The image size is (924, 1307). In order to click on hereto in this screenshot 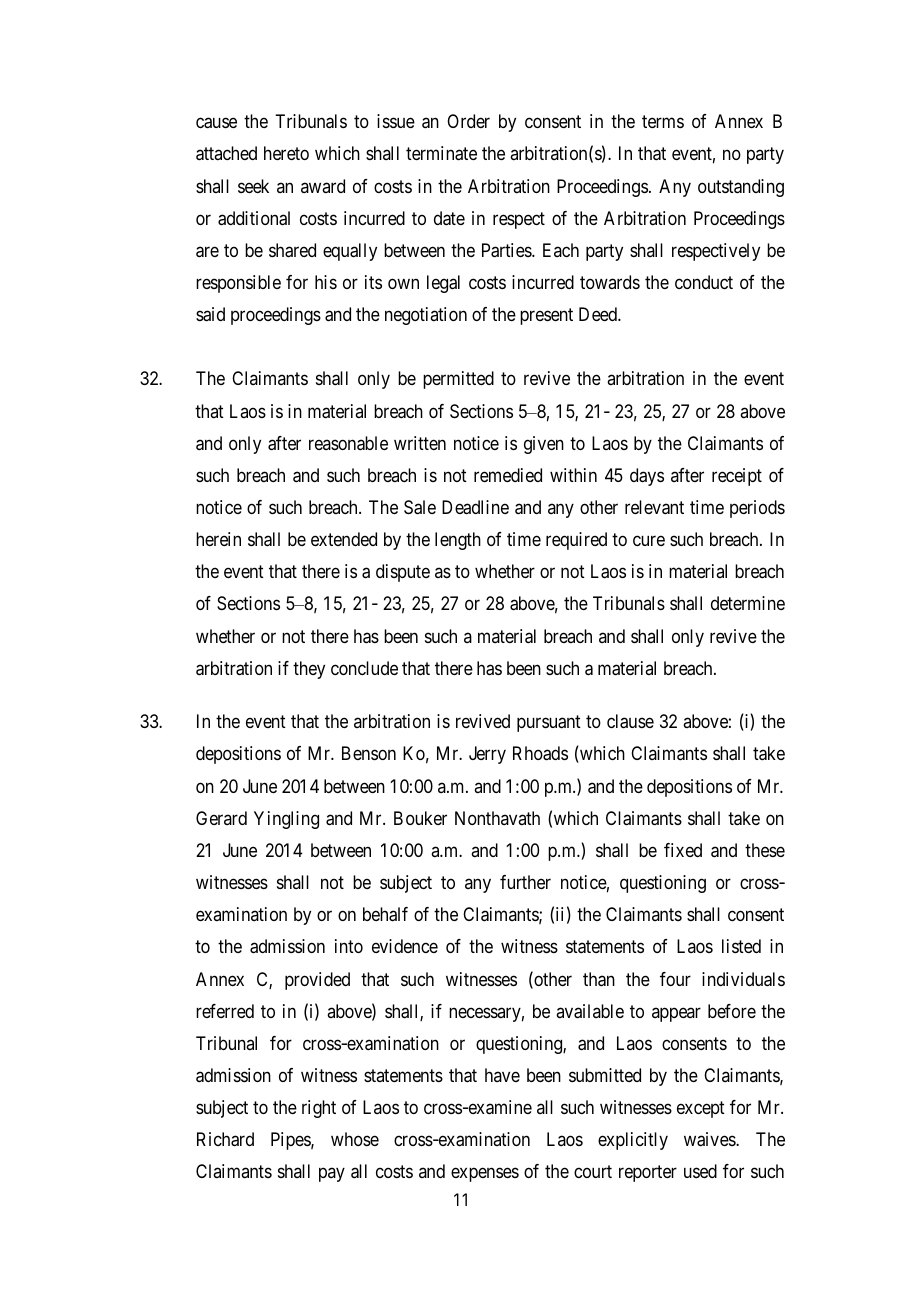, I will do `click(286, 153)`.
